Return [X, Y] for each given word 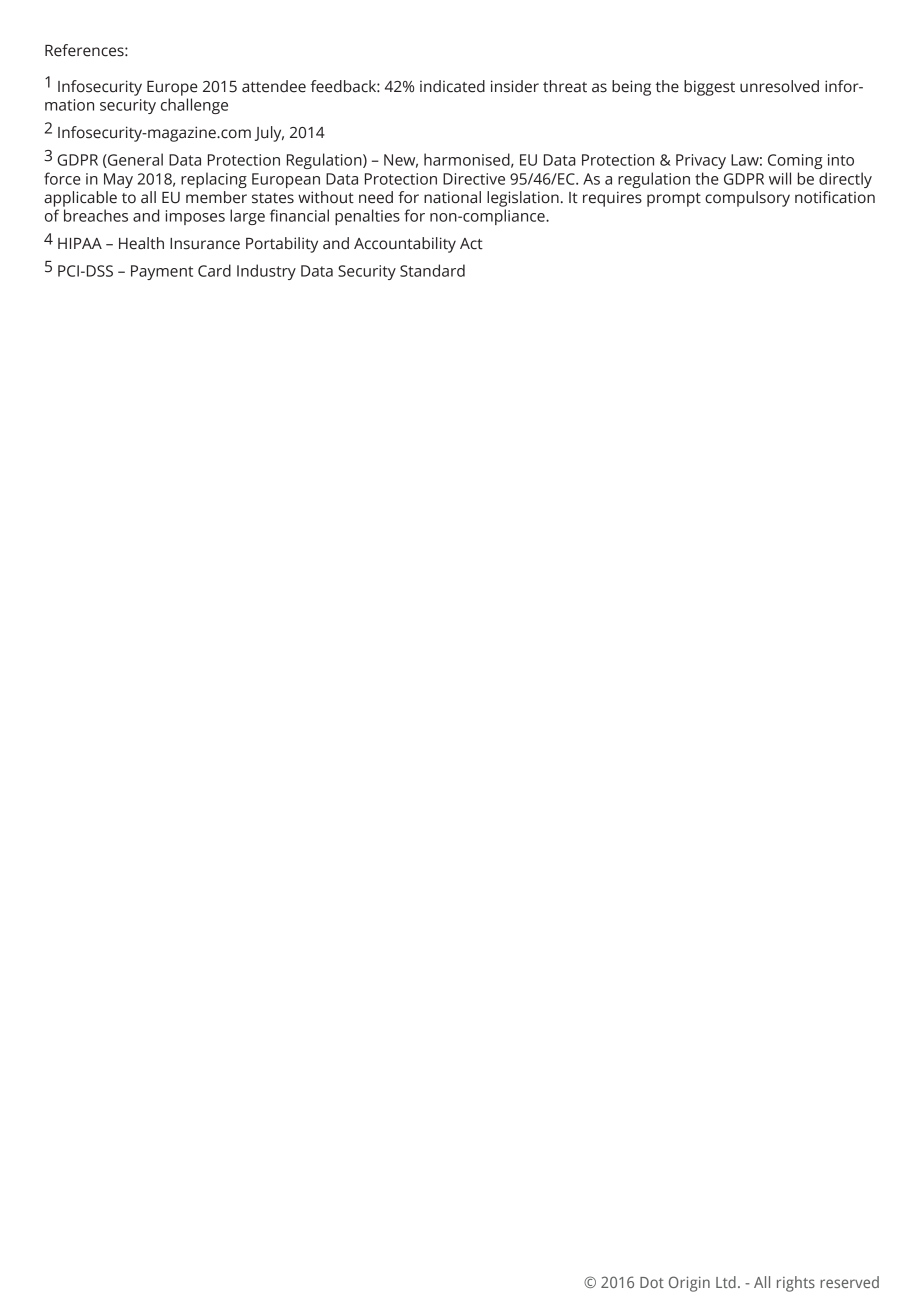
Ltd [726, 1282]
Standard [432, 270]
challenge [194, 106]
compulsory [747, 199]
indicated [452, 86]
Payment [162, 272]
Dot [652, 1282]
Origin [689, 1284]
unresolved [779, 86]
